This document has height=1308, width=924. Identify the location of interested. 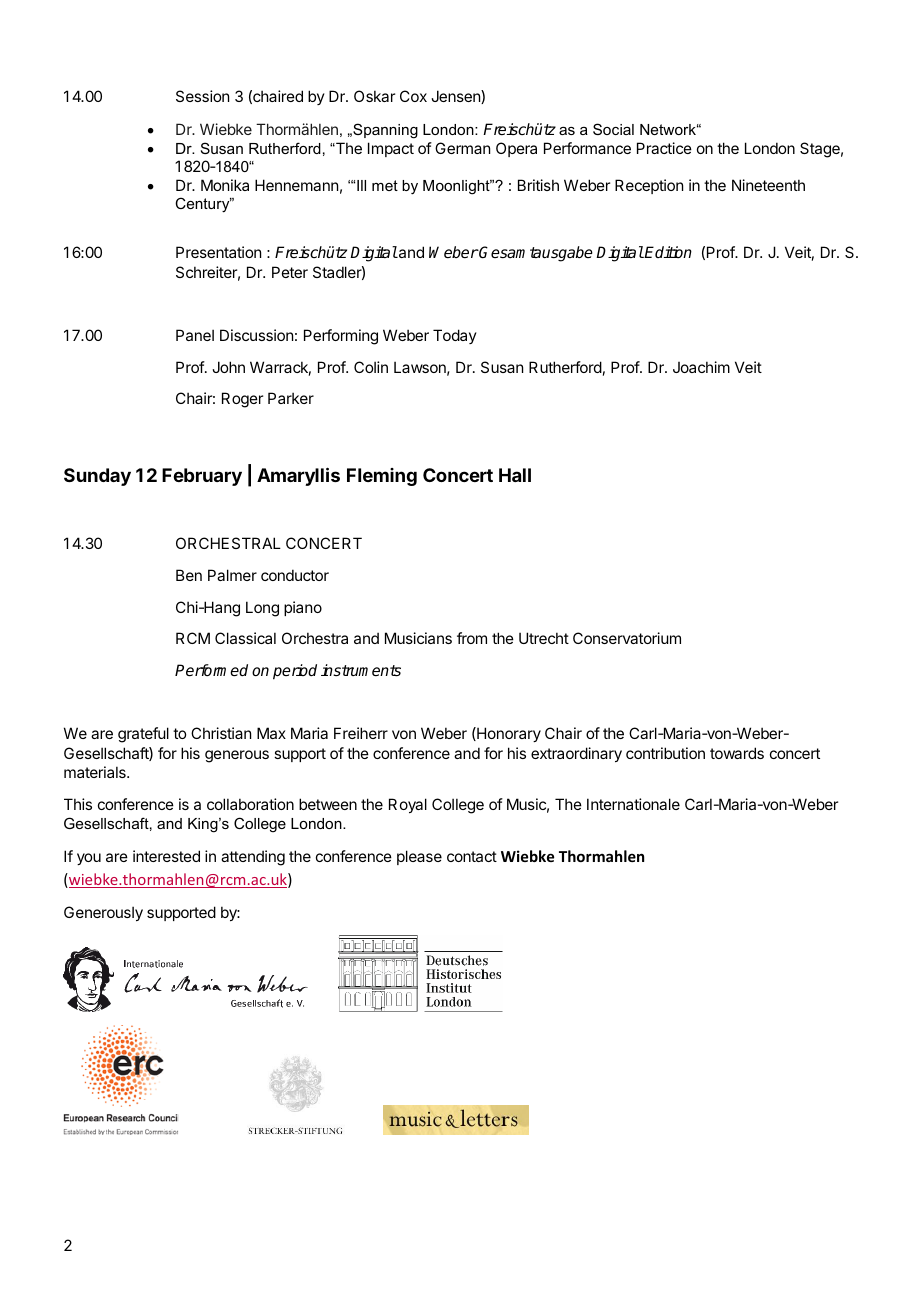
(166, 856).
